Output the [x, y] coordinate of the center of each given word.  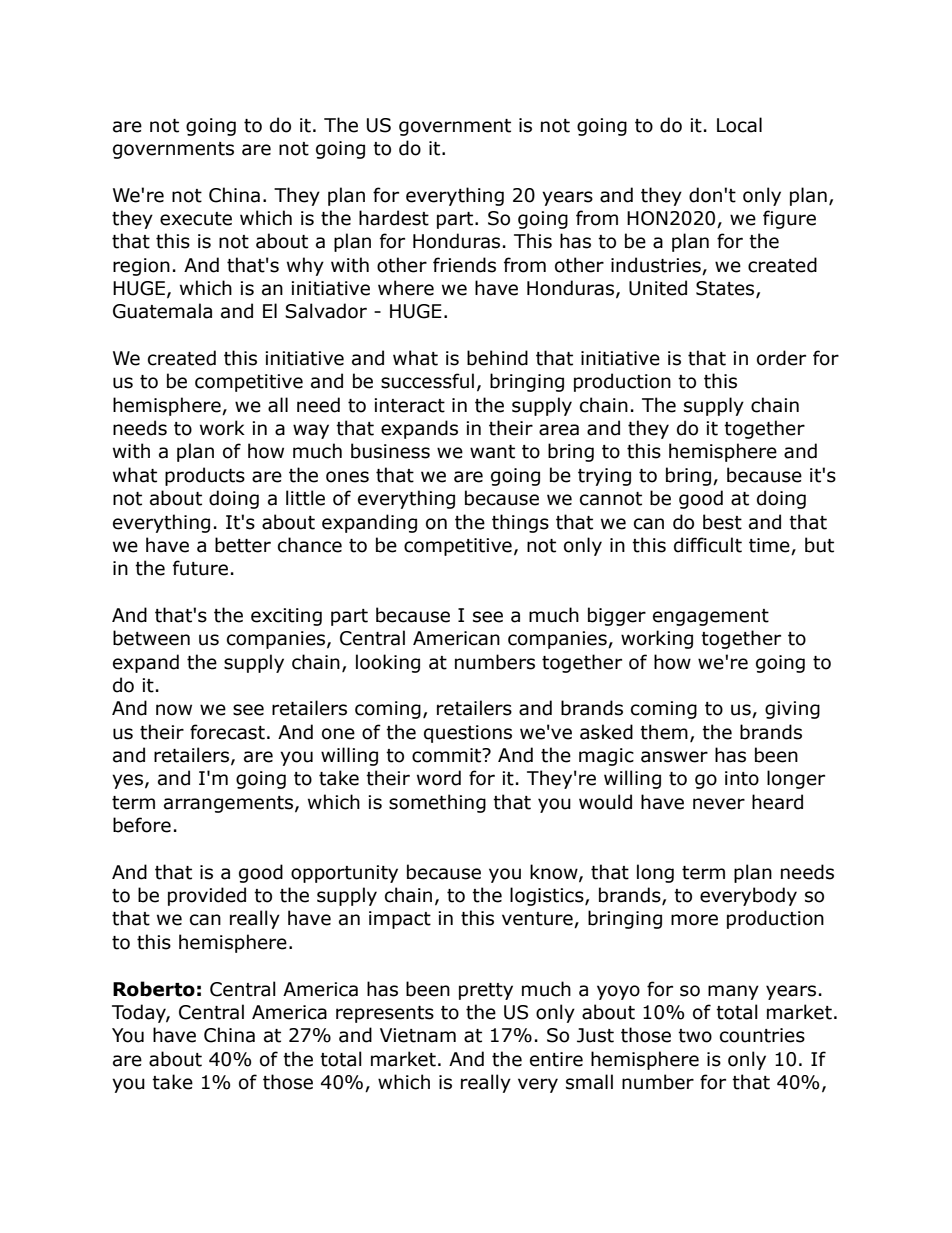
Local [739, 125]
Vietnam [418, 1035]
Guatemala [162, 311]
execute [196, 219]
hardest [394, 218]
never [719, 804]
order [781, 358]
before [142, 825]
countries [762, 1035]
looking [388, 663]
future [200, 568]
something [437, 803]
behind [497, 358]
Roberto [154, 989]
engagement [711, 617]
